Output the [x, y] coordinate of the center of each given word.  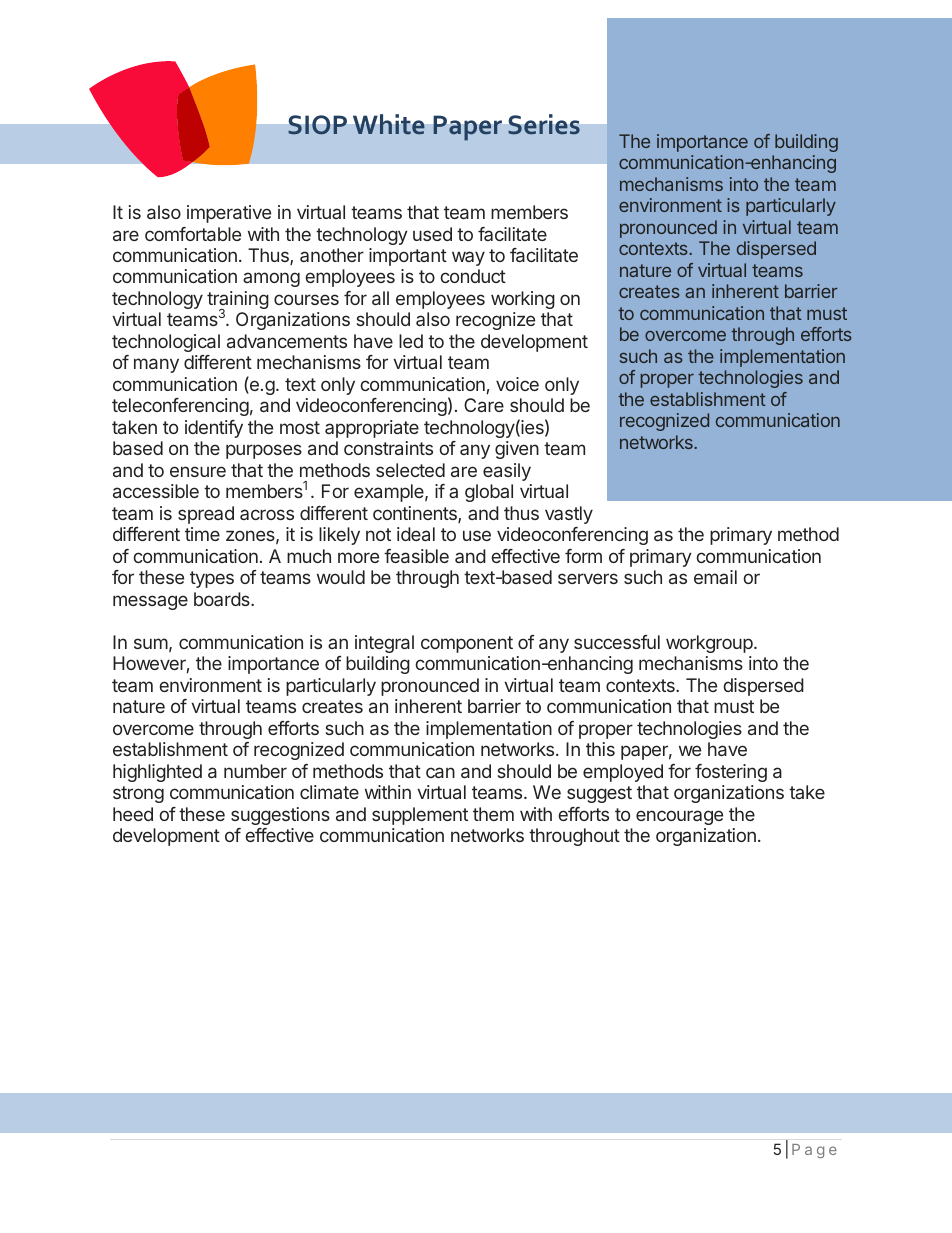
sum [151, 643]
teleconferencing [180, 407]
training [238, 301]
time [202, 534]
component [467, 644]
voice [517, 384]
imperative [229, 214]
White [389, 124]
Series [544, 124]
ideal [416, 534]
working [523, 300]
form [583, 556]
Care [484, 405]
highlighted [157, 773]
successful [617, 642]
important [408, 257]
